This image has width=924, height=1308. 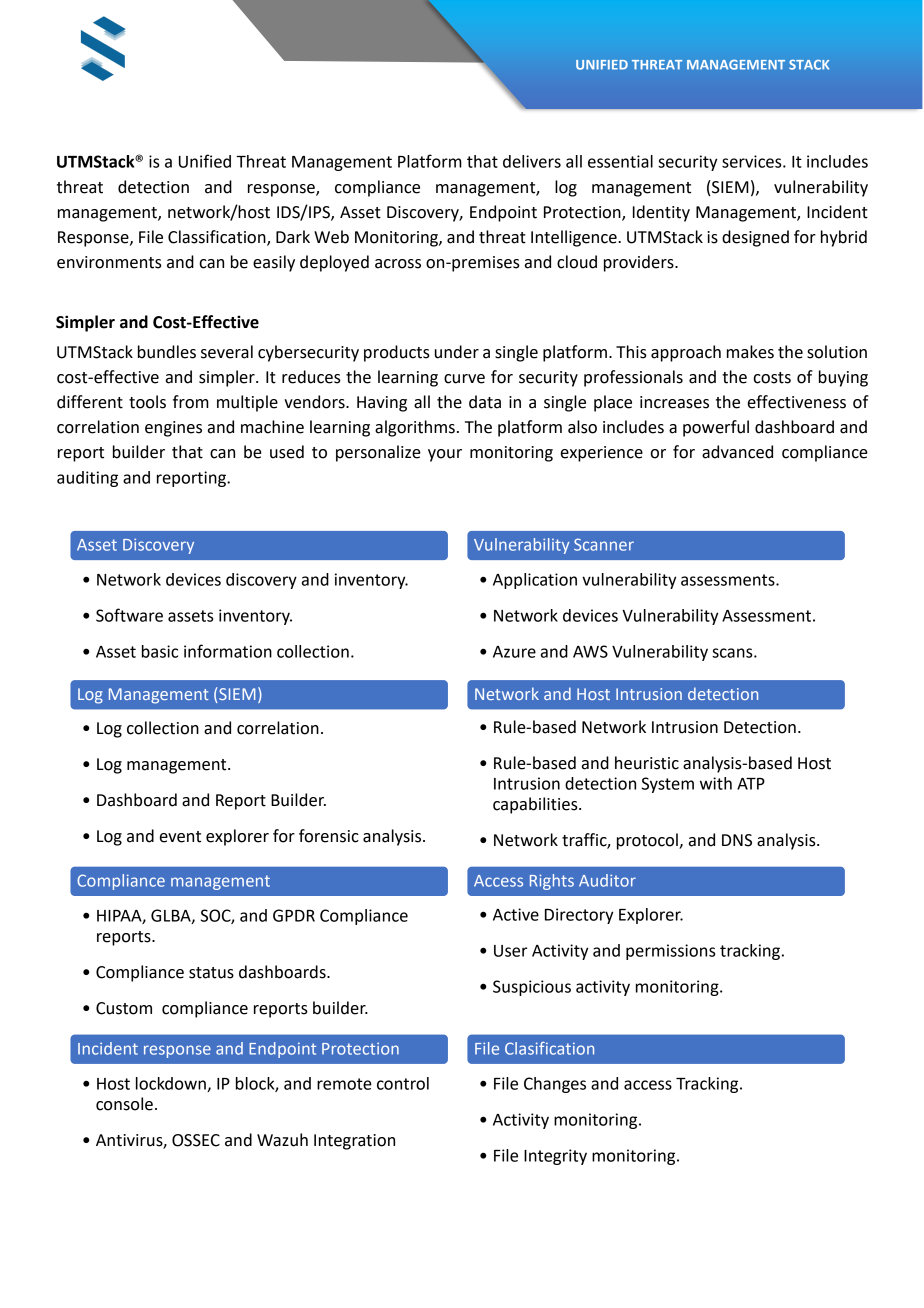 I want to click on Azure, so click(x=514, y=652).
